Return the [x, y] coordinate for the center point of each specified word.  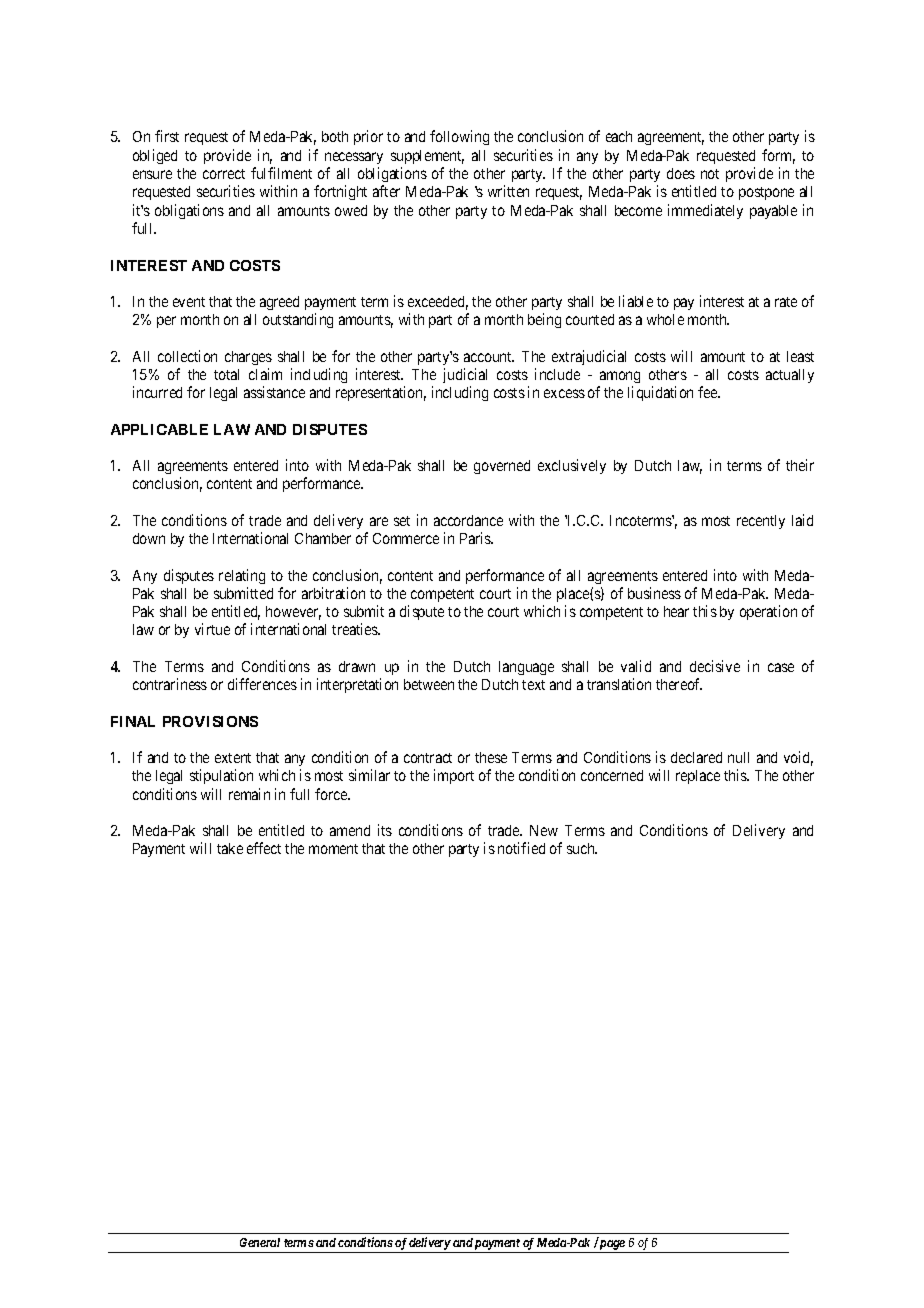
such [582, 848]
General [260, 1242]
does [681, 173]
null [738, 757]
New [544, 830]
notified [521, 848]
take [230, 848]
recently [761, 522]
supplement [427, 157]
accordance [468, 520]
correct [224, 174]
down [149, 538]
